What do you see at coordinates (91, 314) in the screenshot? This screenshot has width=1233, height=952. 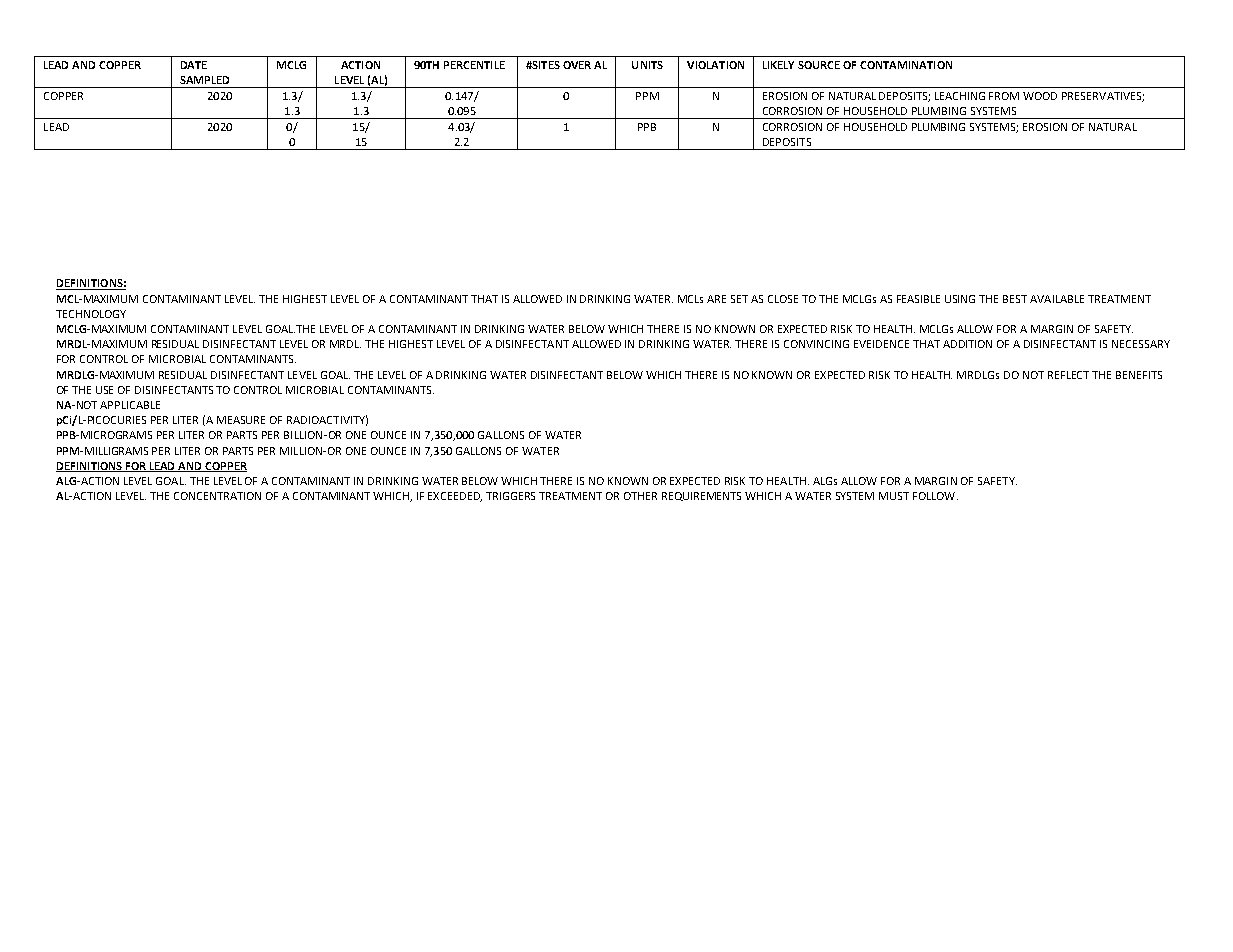 I see `TECHNOLOGY` at bounding box center [91, 314].
